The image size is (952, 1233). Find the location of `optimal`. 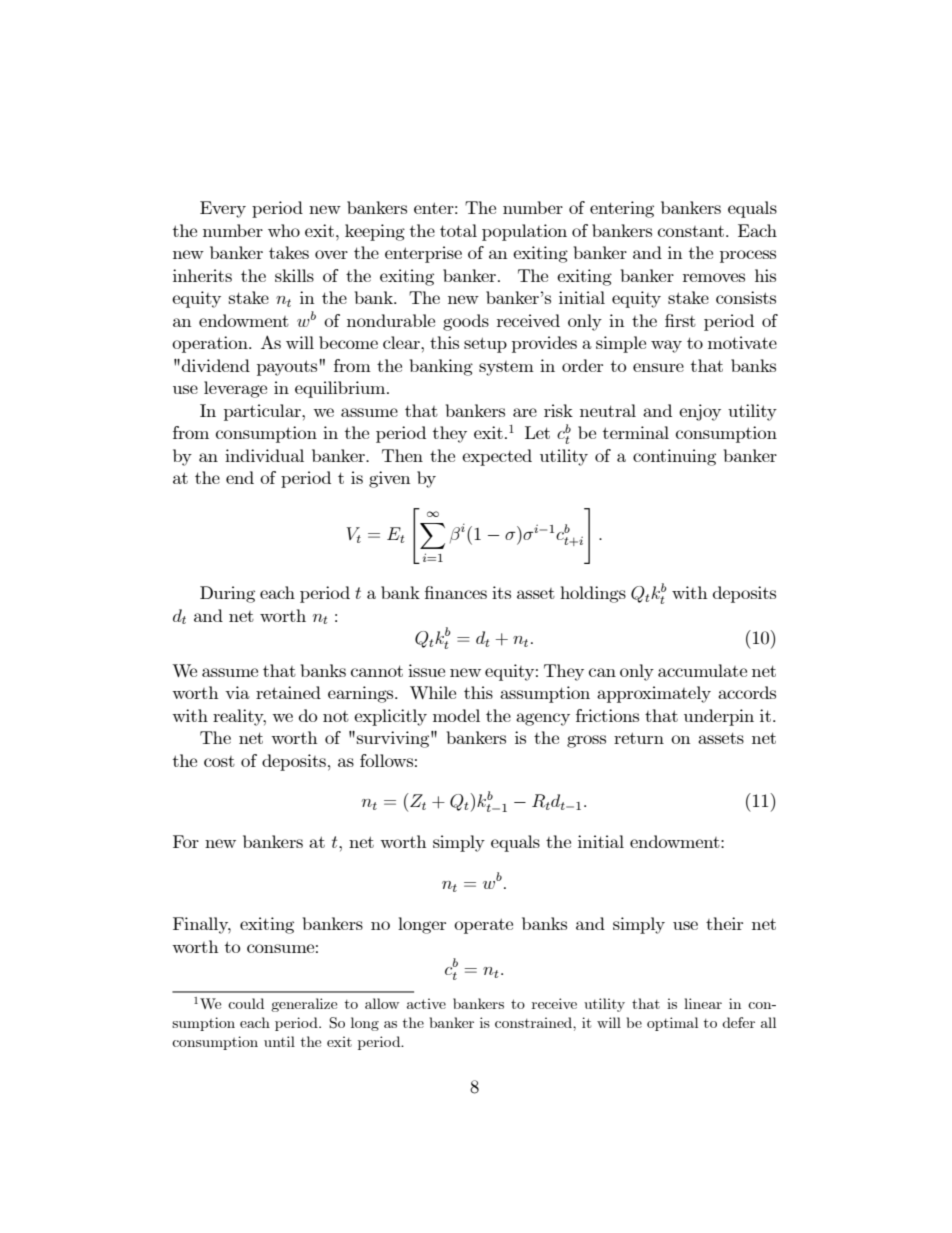

optimal is located at coordinates (672, 1024).
